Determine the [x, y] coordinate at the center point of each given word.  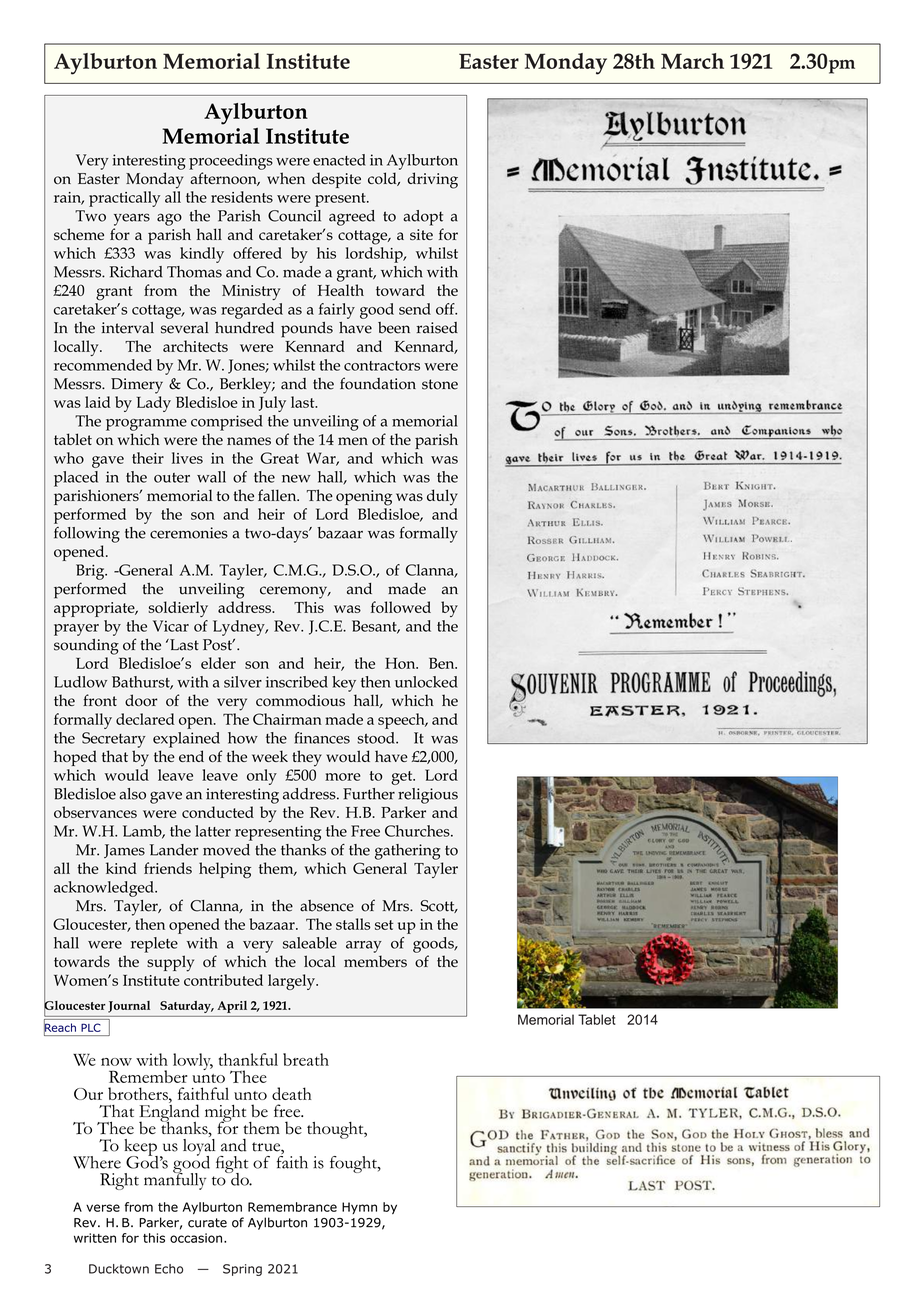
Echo [169, 1269]
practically [124, 199]
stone [440, 384]
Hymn [359, 1208]
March [692, 61]
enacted [339, 160]
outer [172, 478]
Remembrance [292, 1207]
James [124, 851]
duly [442, 497]
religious [428, 796]
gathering [408, 852]
